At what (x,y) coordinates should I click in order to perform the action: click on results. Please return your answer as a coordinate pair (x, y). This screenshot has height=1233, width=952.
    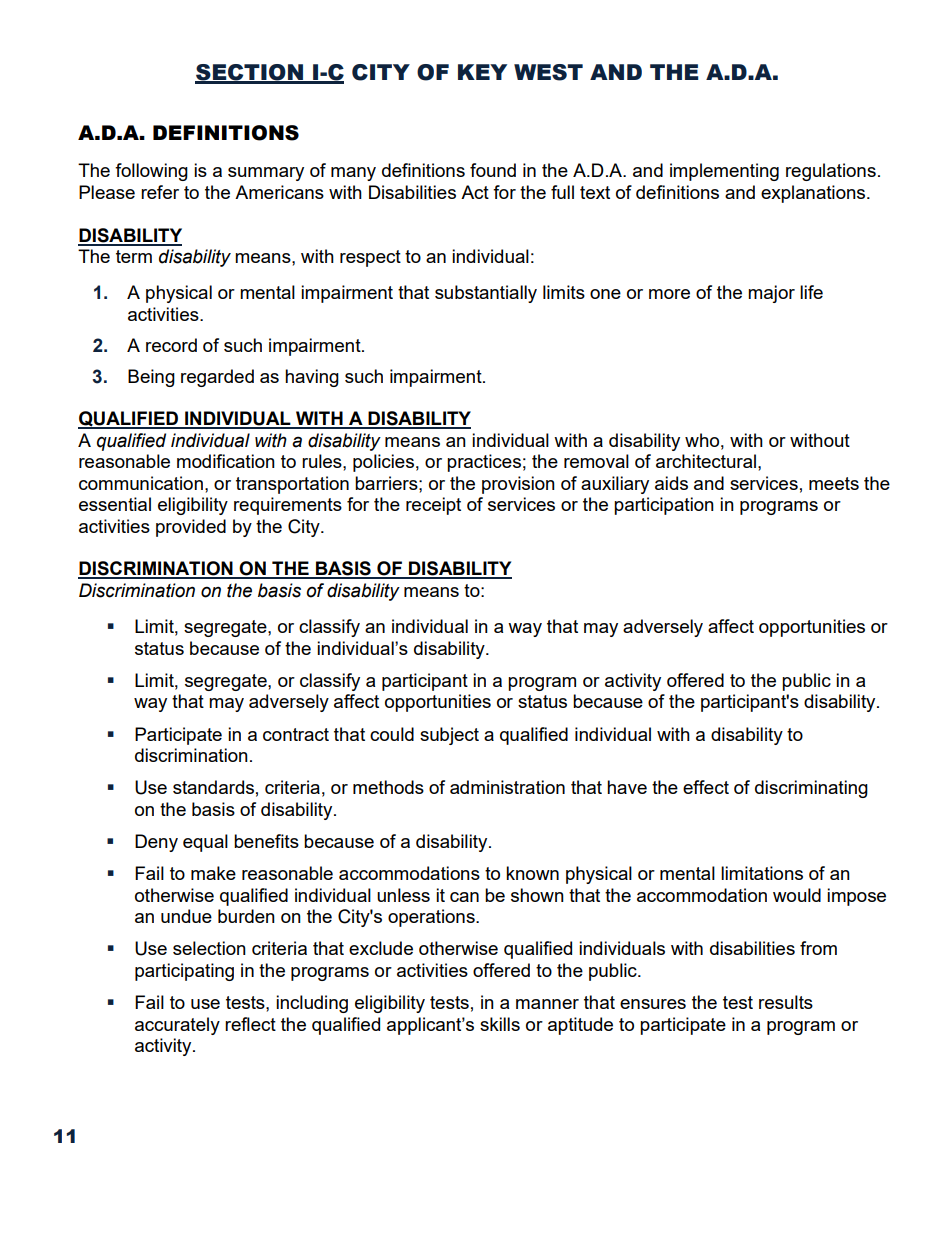
    Looking at the image, I should click on (786, 1002).
